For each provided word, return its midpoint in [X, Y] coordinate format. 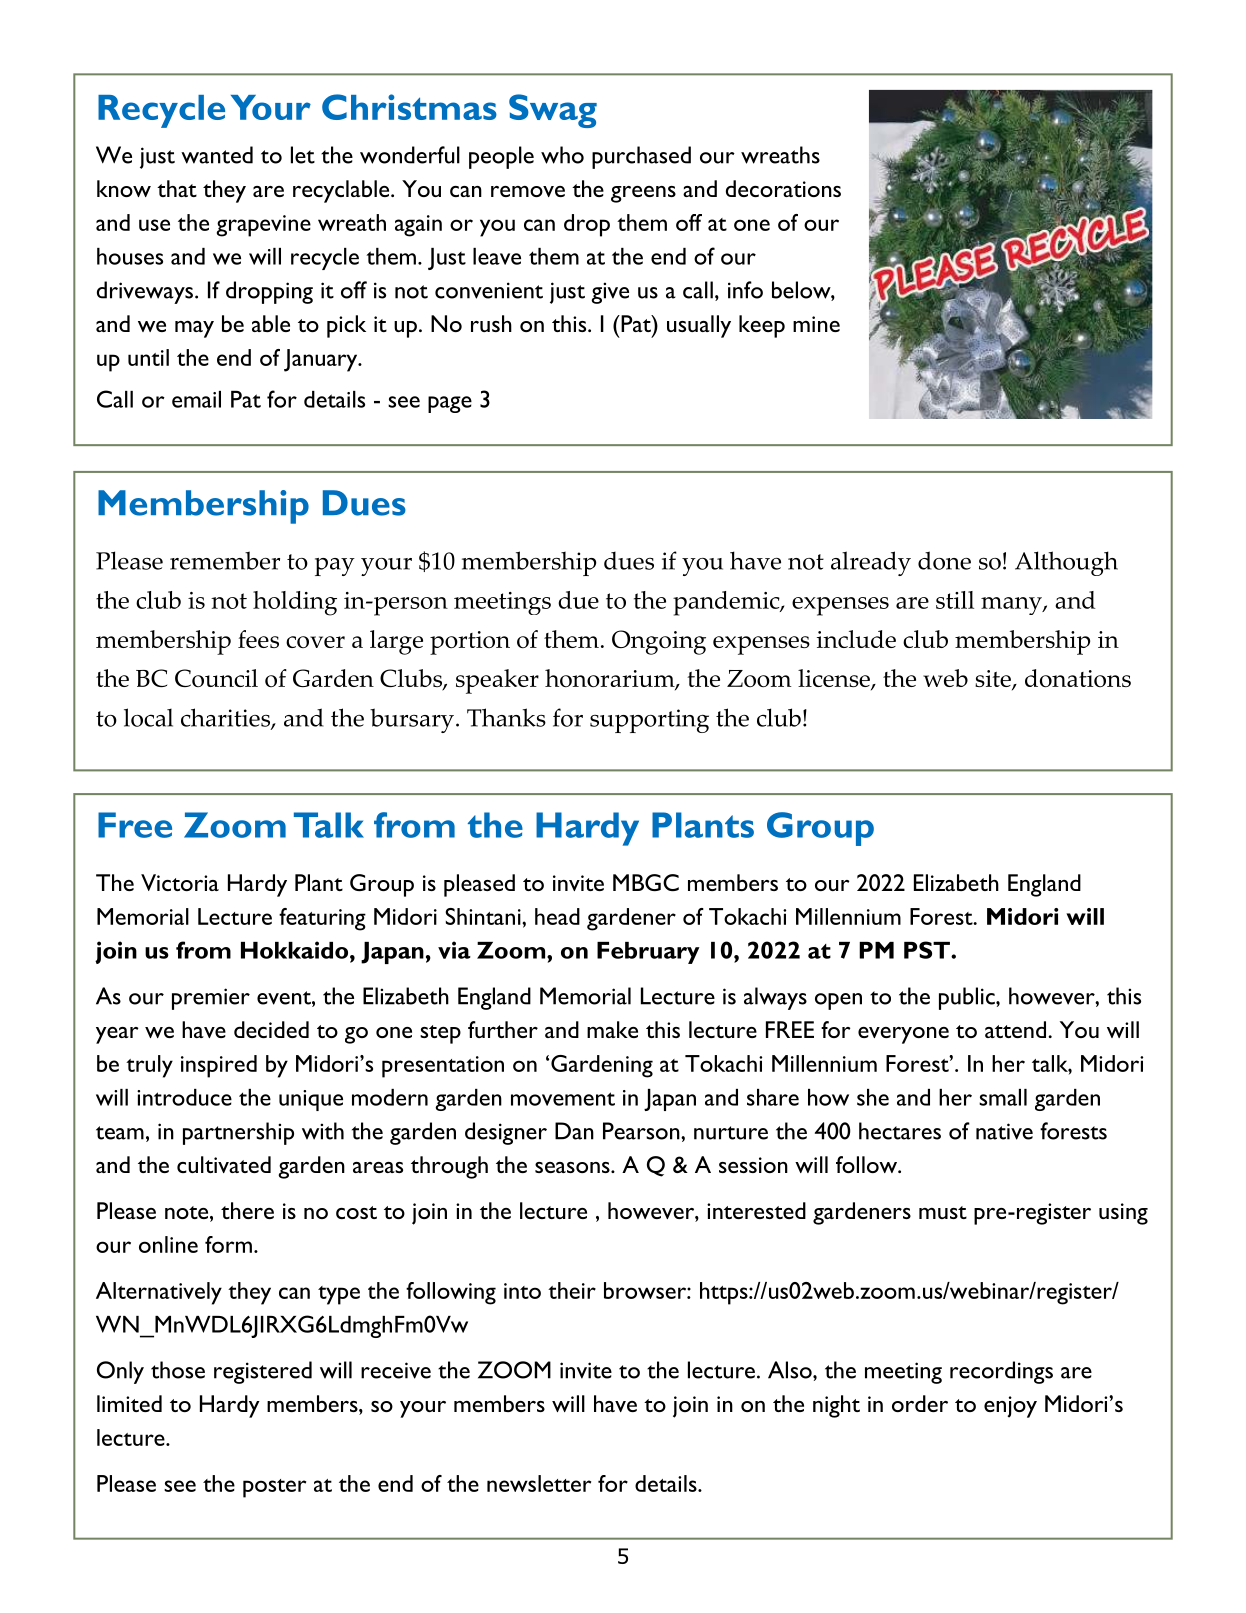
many [1012, 606]
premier [211, 999]
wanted [217, 155]
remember [225, 560]
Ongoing [659, 642]
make [612, 1029]
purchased [641, 157]
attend [1015, 1029]
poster [274, 1488]
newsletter [539, 1483]
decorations [783, 188]
